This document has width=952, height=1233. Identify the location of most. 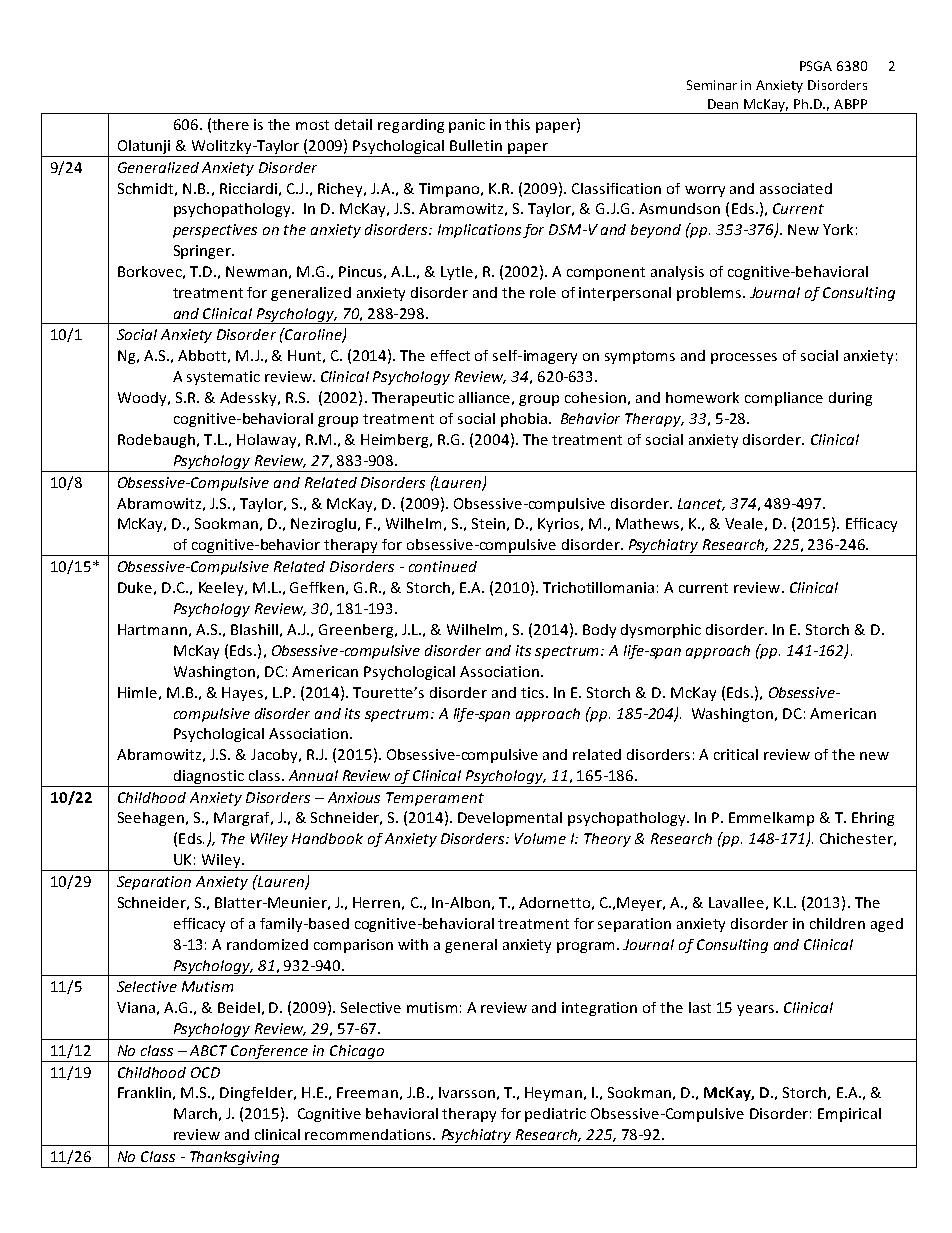
(312, 125).
